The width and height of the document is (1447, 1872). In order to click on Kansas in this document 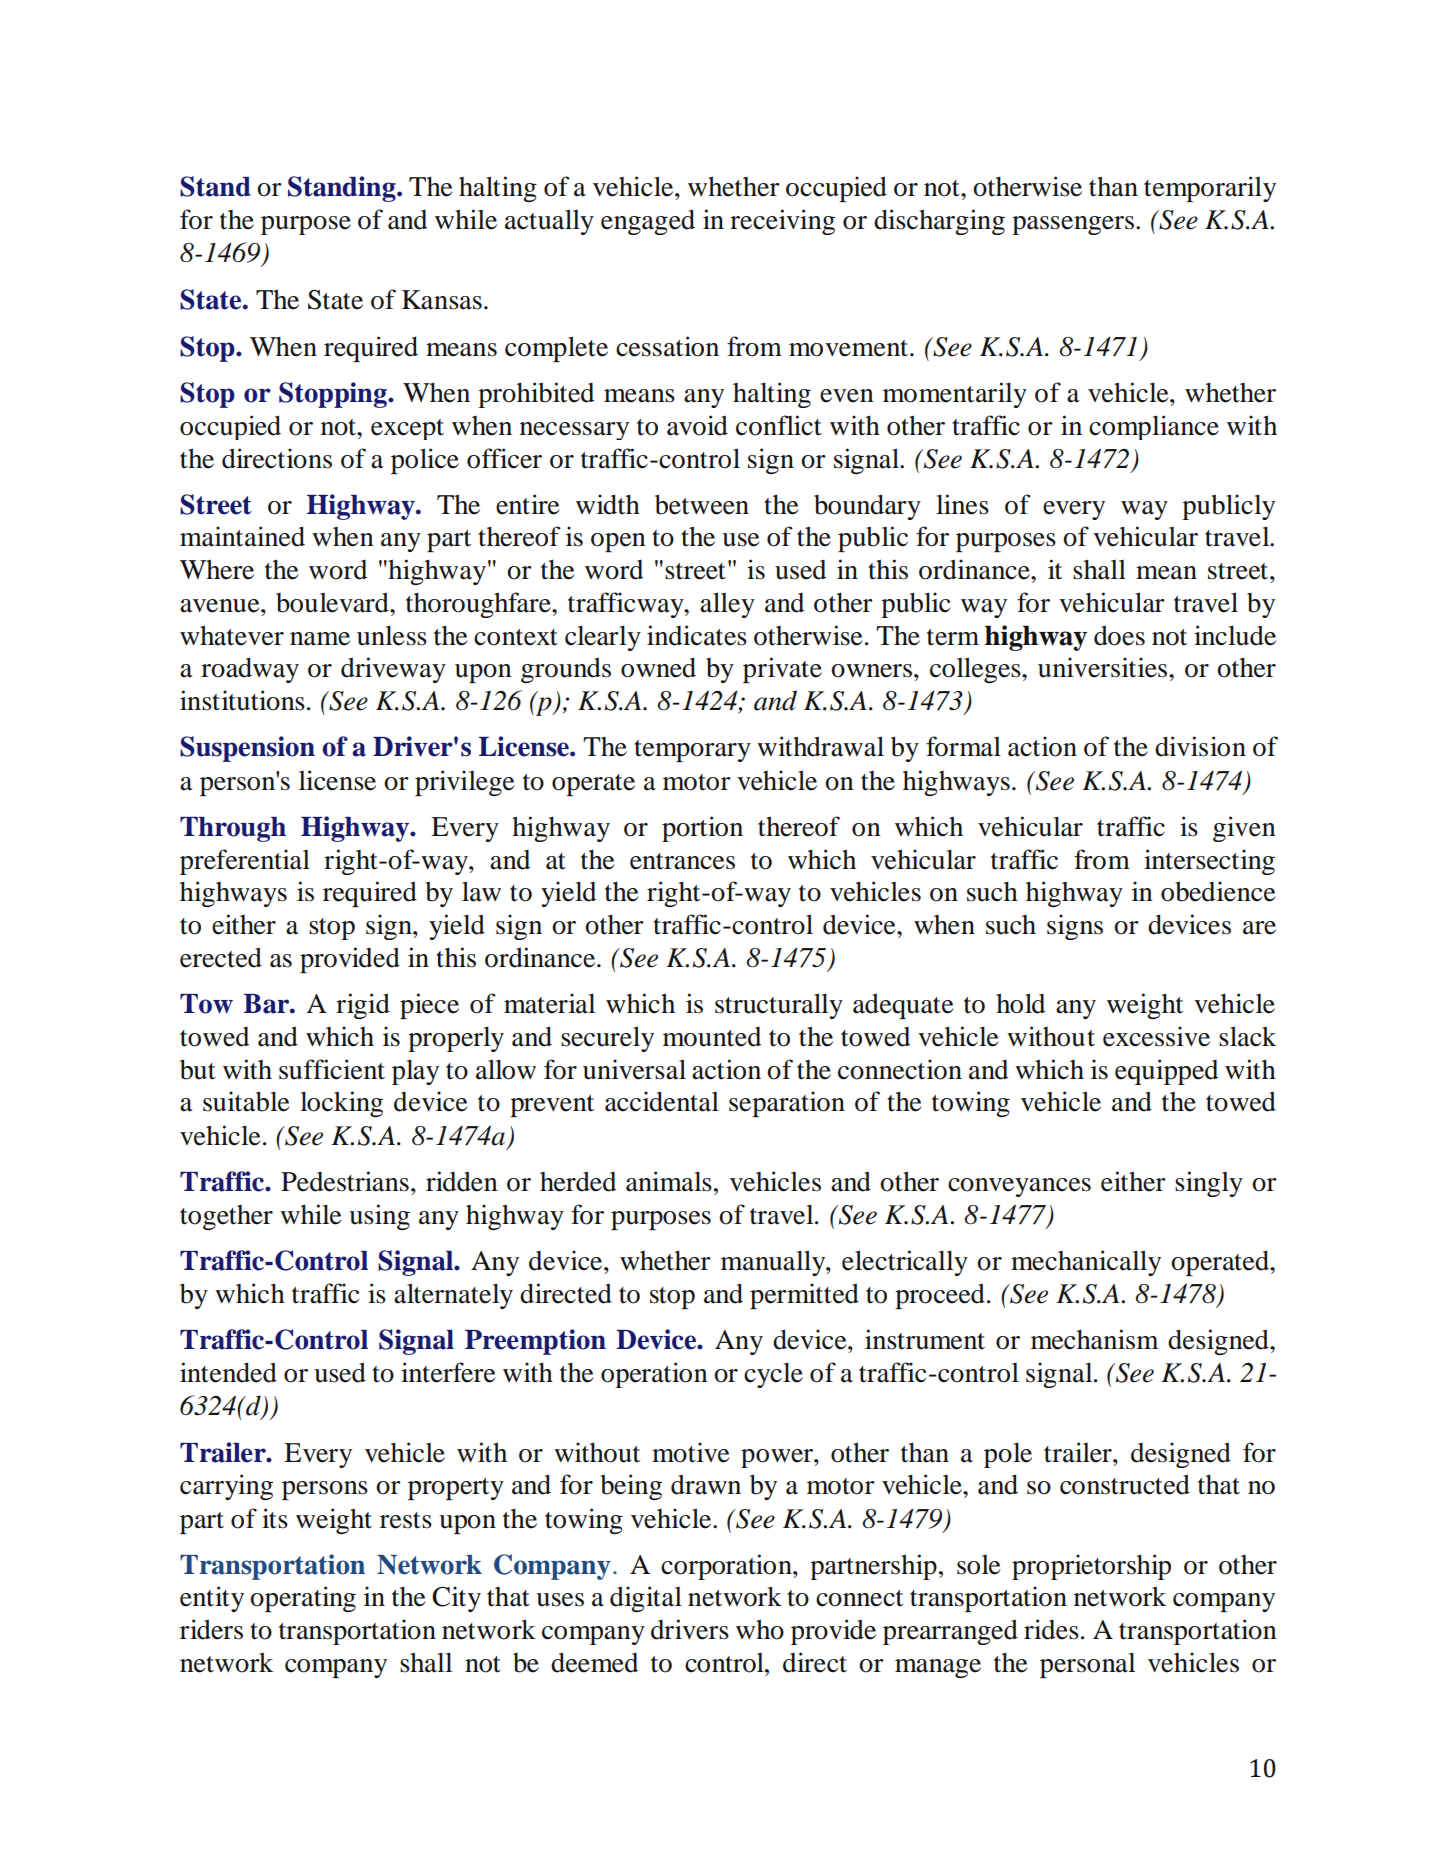, I will do `click(442, 300)`.
